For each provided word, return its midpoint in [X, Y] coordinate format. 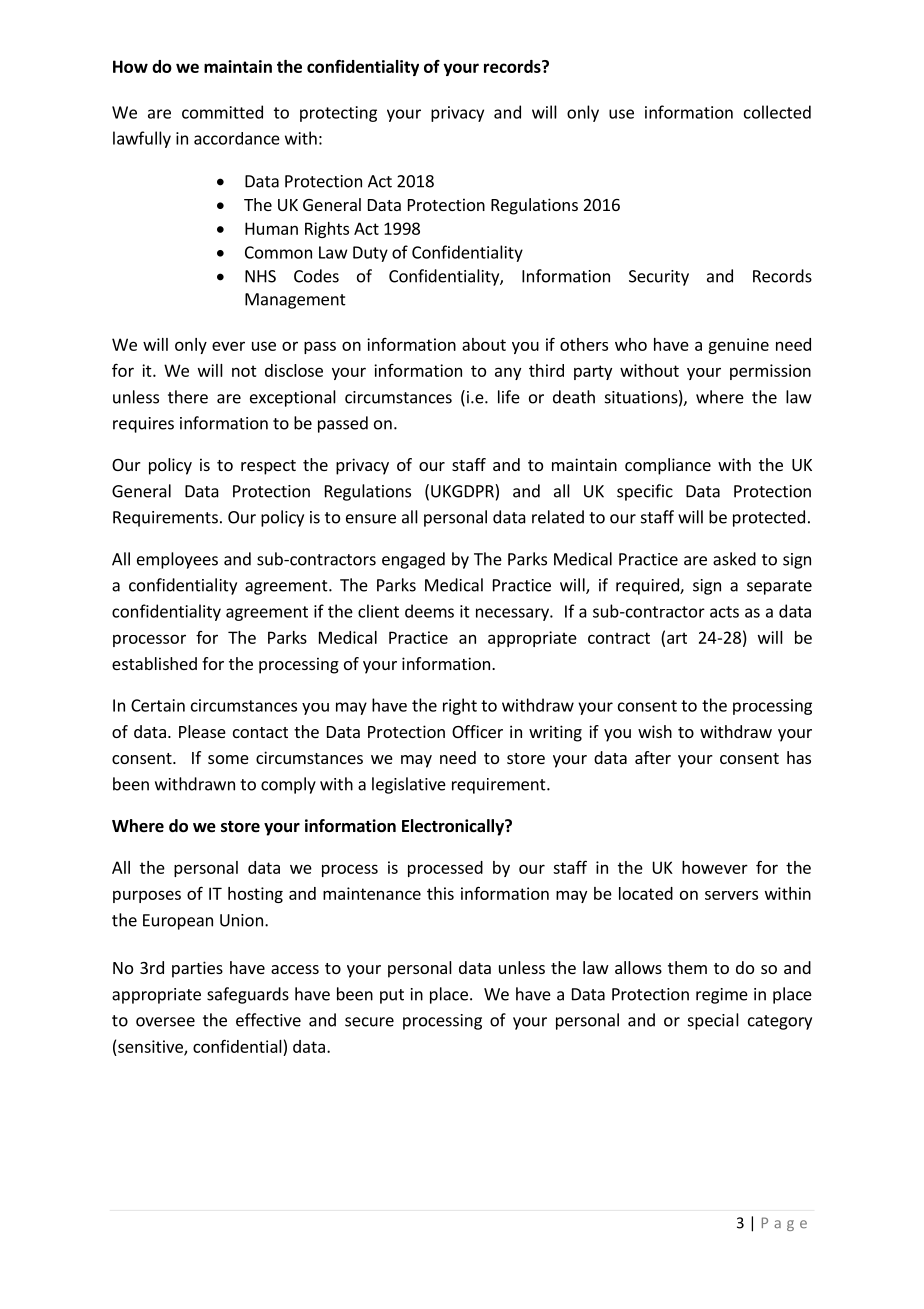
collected [777, 112]
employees [177, 560]
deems [429, 611]
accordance [237, 138]
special [713, 1021]
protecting [338, 114]
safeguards [248, 995]
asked [734, 559]
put [392, 996]
